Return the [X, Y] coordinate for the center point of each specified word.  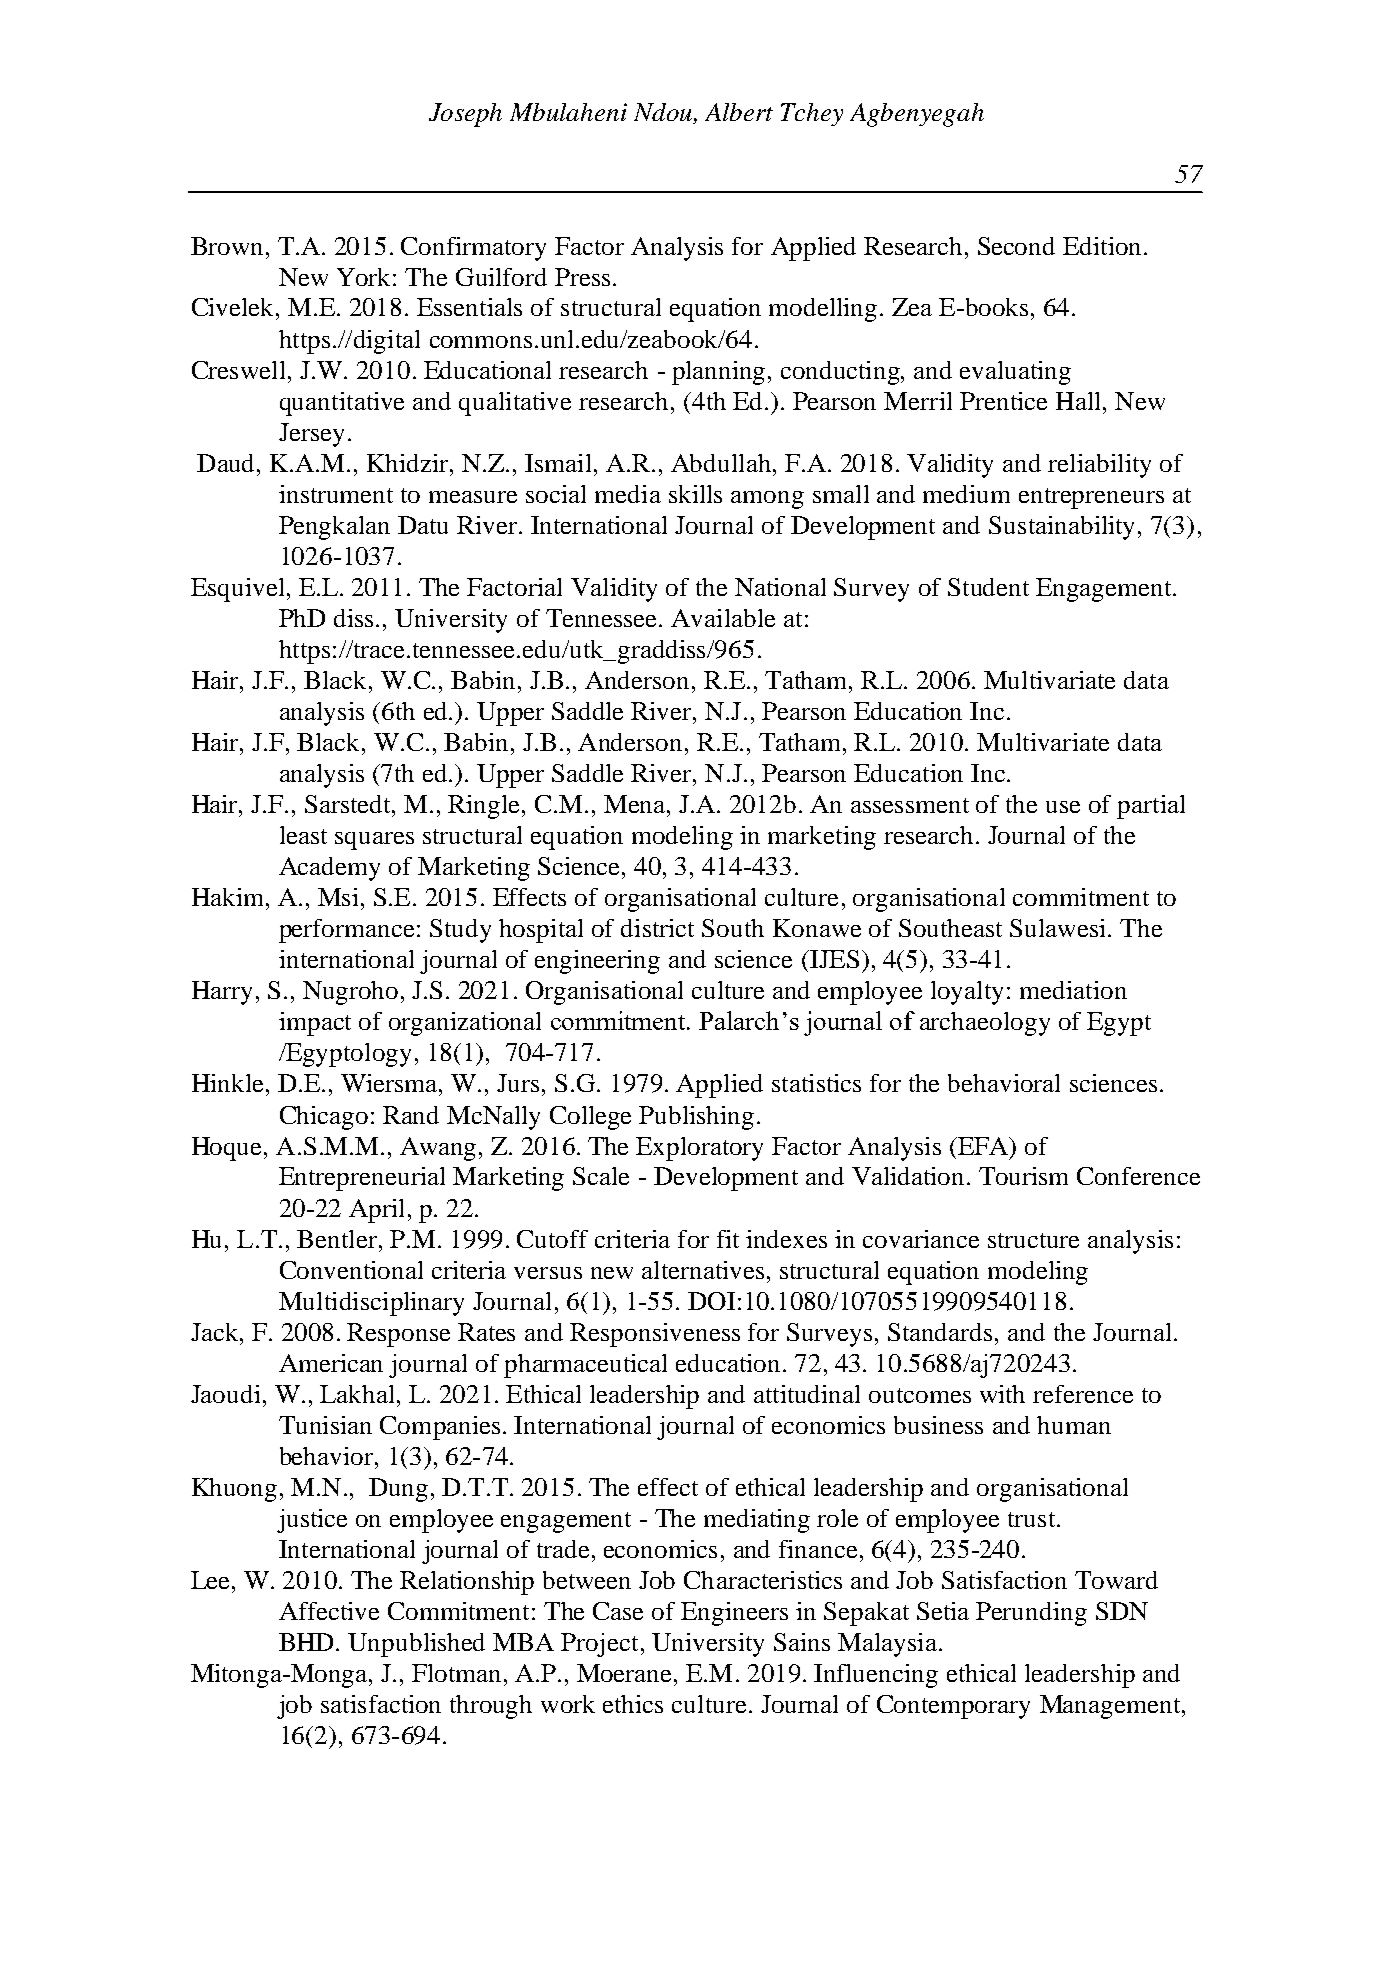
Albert [739, 112]
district [657, 928]
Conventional [351, 1270]
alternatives [703, 1270]
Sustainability [1064, 528]
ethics [633, 1704]
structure [1033, 1240]
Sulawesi [1057, 928]
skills [695, 494]
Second [1016, 246]
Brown [227, 246]
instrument [336, 494]
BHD [308, 1642]
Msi [338, 897]
